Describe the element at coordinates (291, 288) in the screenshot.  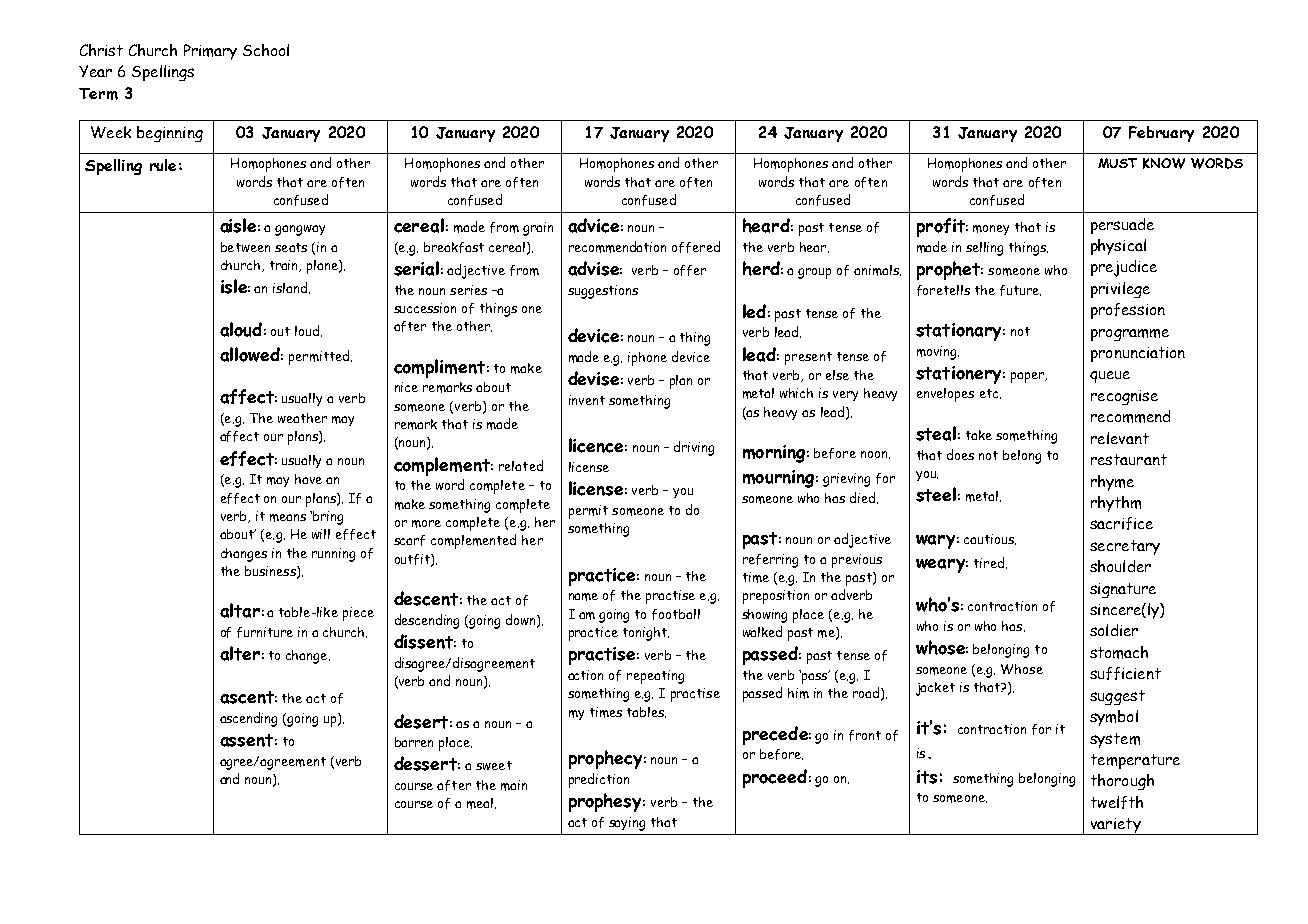
I see `island` at that location.
